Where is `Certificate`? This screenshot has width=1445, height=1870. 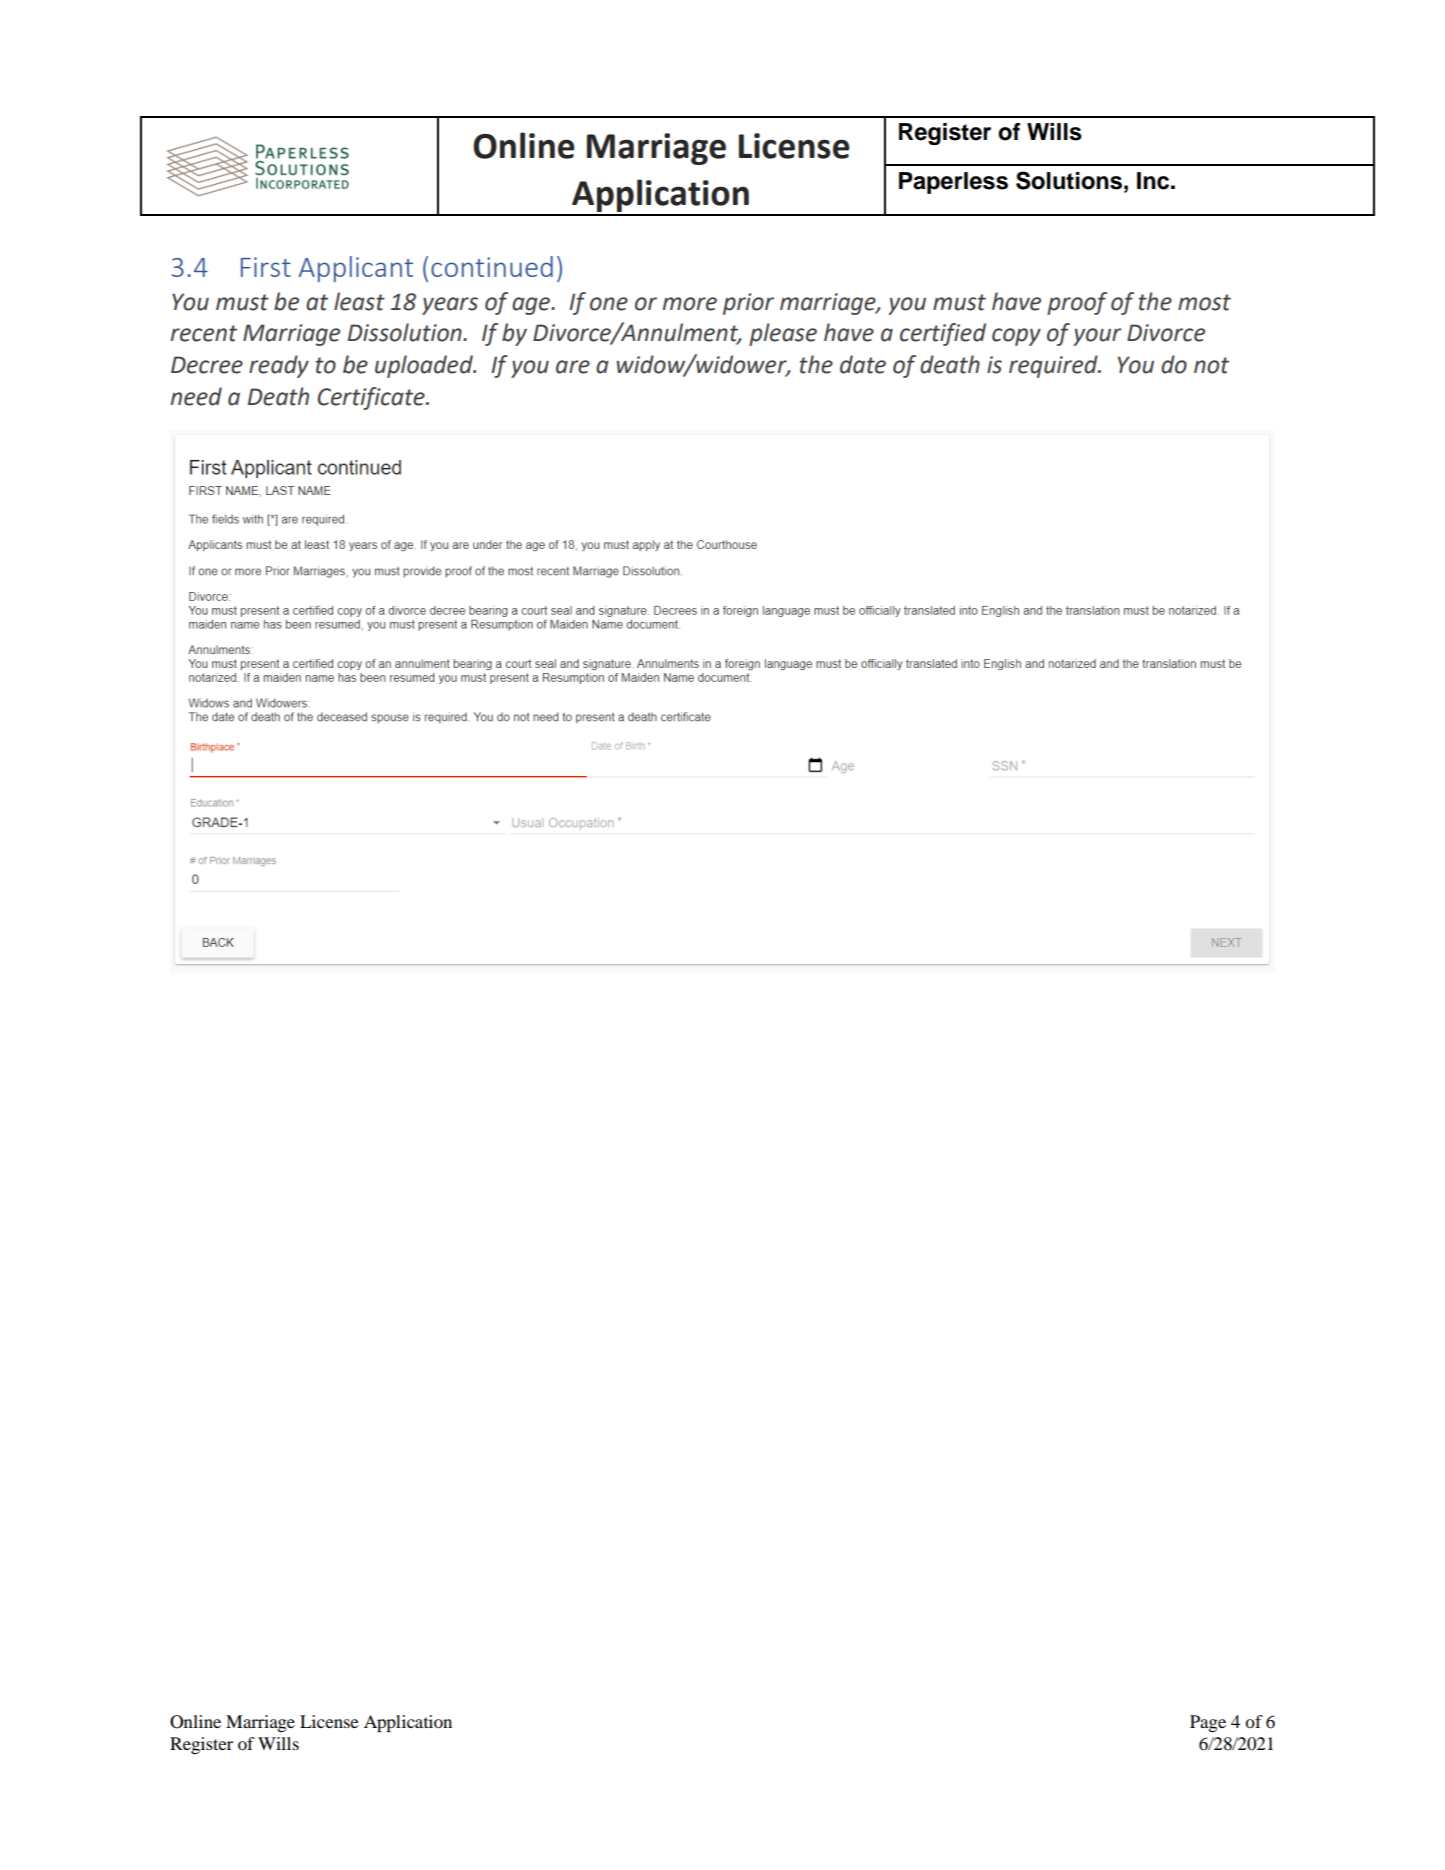 Certificate is located at coordinates (372, 398).
